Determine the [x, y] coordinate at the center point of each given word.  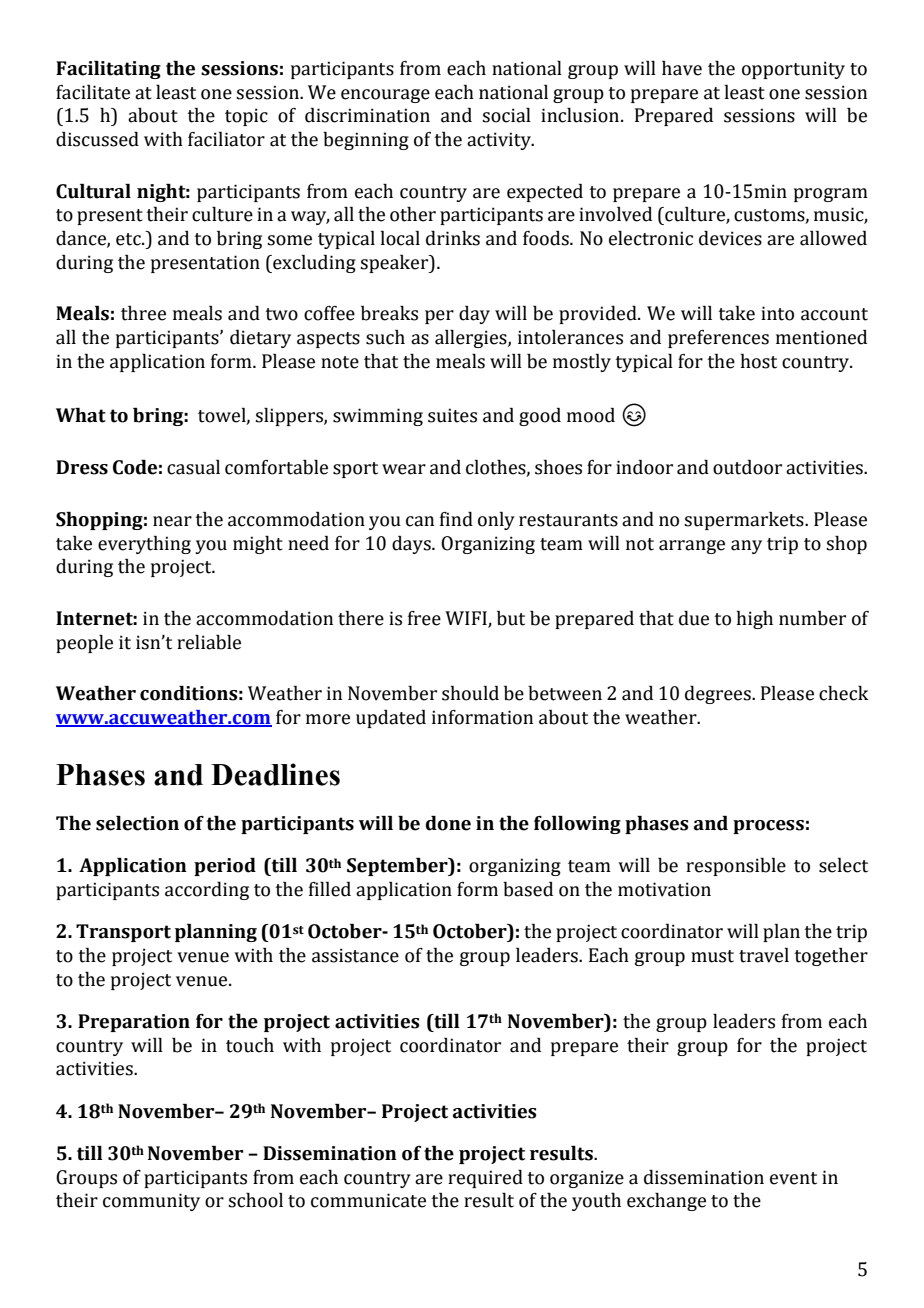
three [143, 313]
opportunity [793, 70]
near [172, 521]
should [470, 693]
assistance [355, 955]
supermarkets [745, 521]
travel [764, 955]
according [207, 891]
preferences [718, 339]
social [506, 115]
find [456, 519]
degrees [719, 695]
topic [246, 117]
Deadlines [275, 774]
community [151, 1202]
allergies [472, 339]
